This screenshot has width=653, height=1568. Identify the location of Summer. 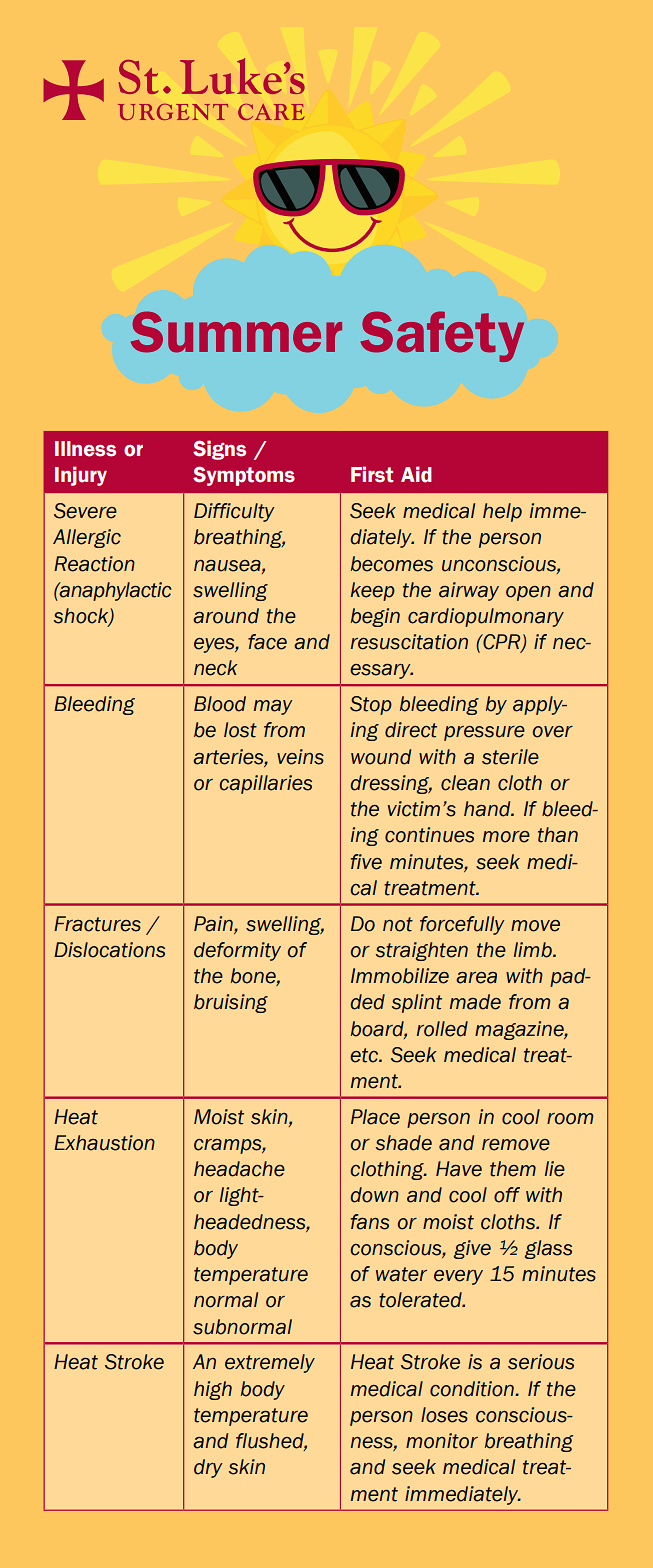
(236, 332).
